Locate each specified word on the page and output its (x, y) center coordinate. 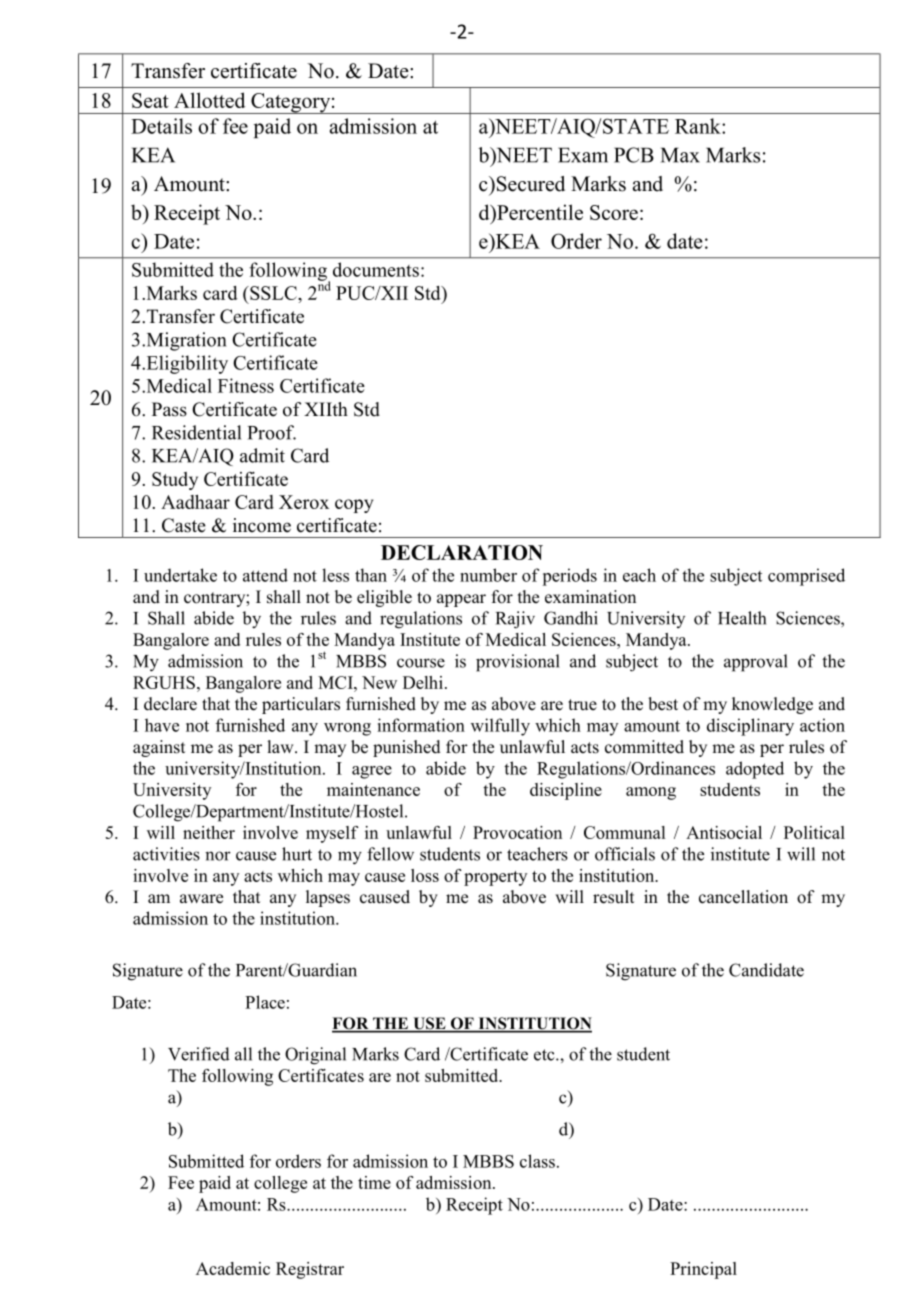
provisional (518, 663)
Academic (233, 1268)
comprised (806, 577)
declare (170, 704)
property (495, 878)
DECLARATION (462, 552)
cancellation (743, 897)
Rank (699, 126)
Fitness (246, 385)
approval (756, 663)
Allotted (209, 100)
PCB (634, 155)
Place (265, 1002)
